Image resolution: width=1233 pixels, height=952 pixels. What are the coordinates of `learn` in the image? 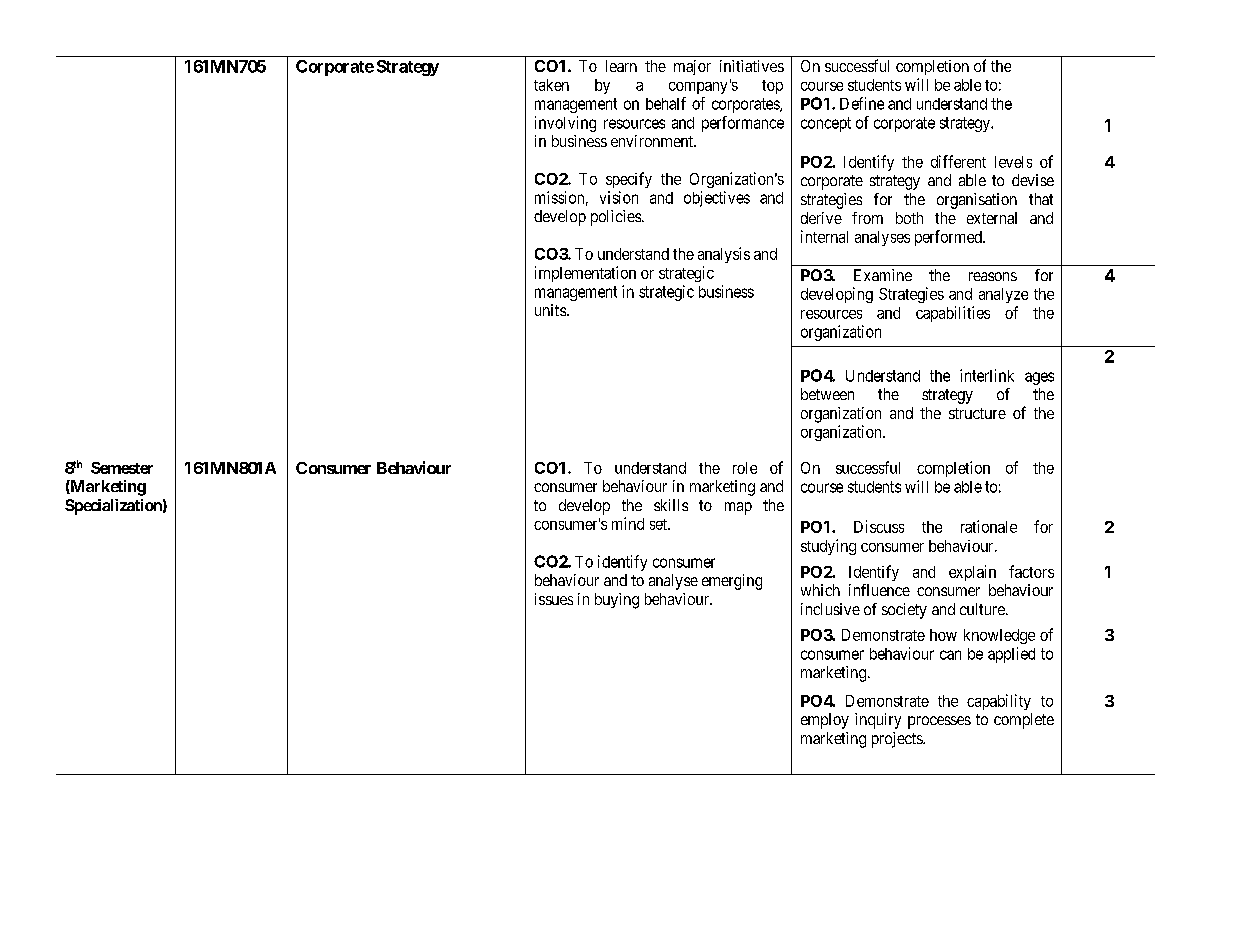 It's located at (621, 66).
